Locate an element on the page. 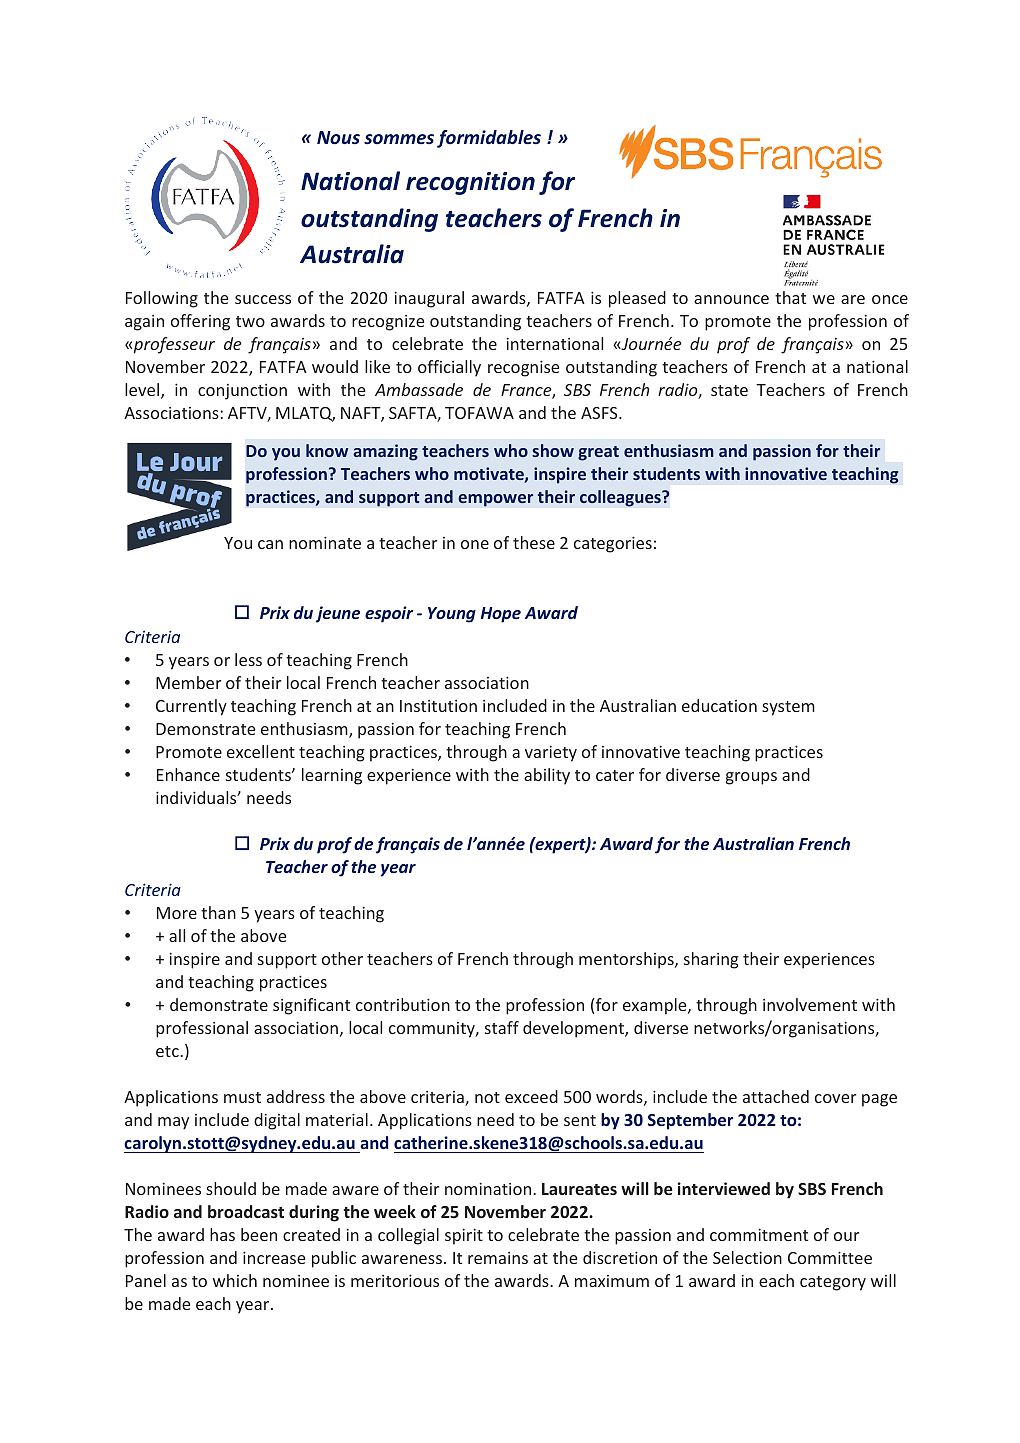  has is located at coordinates (222, 1234).
